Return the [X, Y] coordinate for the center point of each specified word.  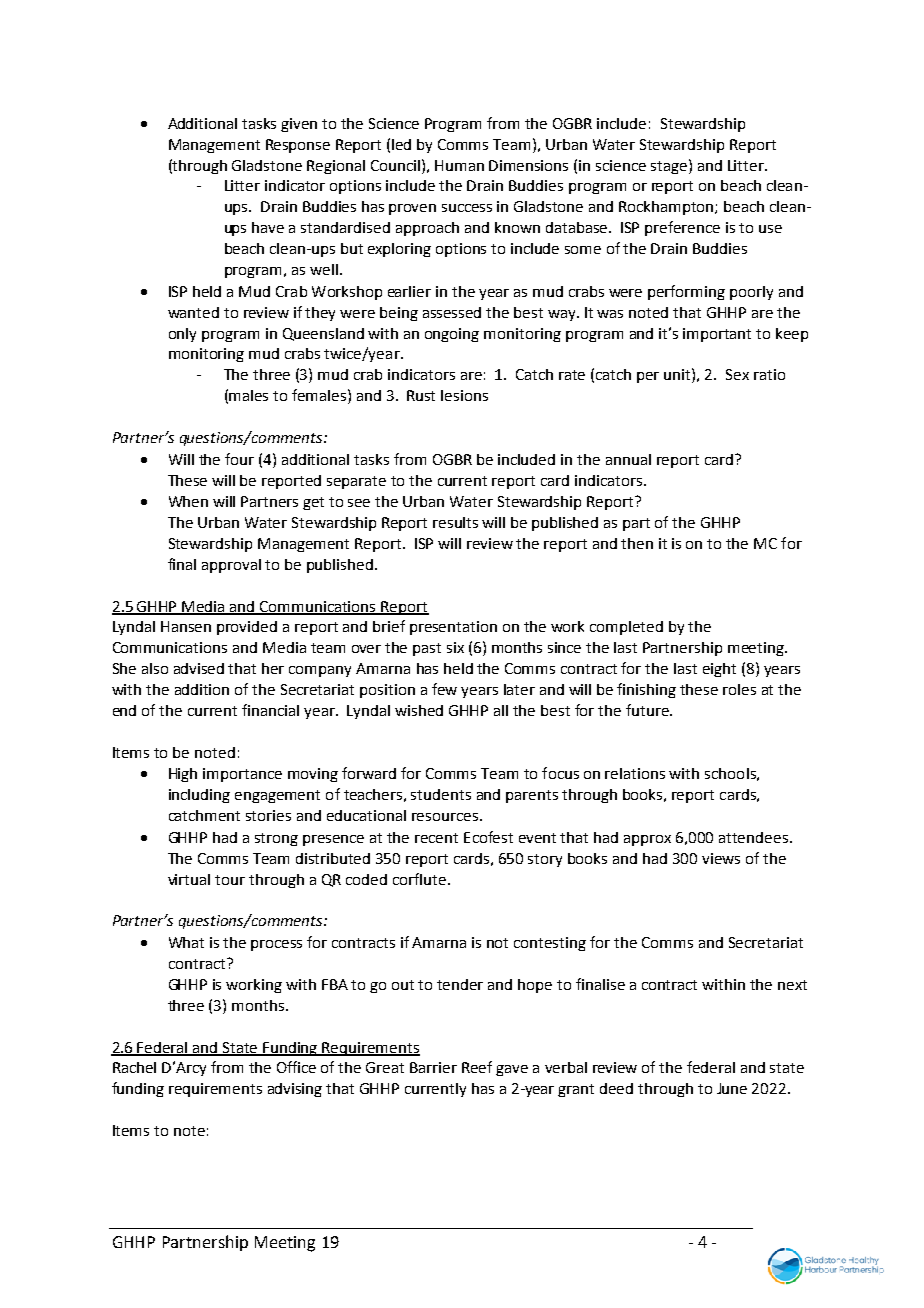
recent [436, 838]
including [199, 796]
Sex [737, 374]
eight [719, 670]
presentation [453, 628]
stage [669, 167]
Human [459, 165]
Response [298, 146]
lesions [464, 395]
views [721, 858]
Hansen [186, 626]
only [182, 335]
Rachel [134, 1067]
